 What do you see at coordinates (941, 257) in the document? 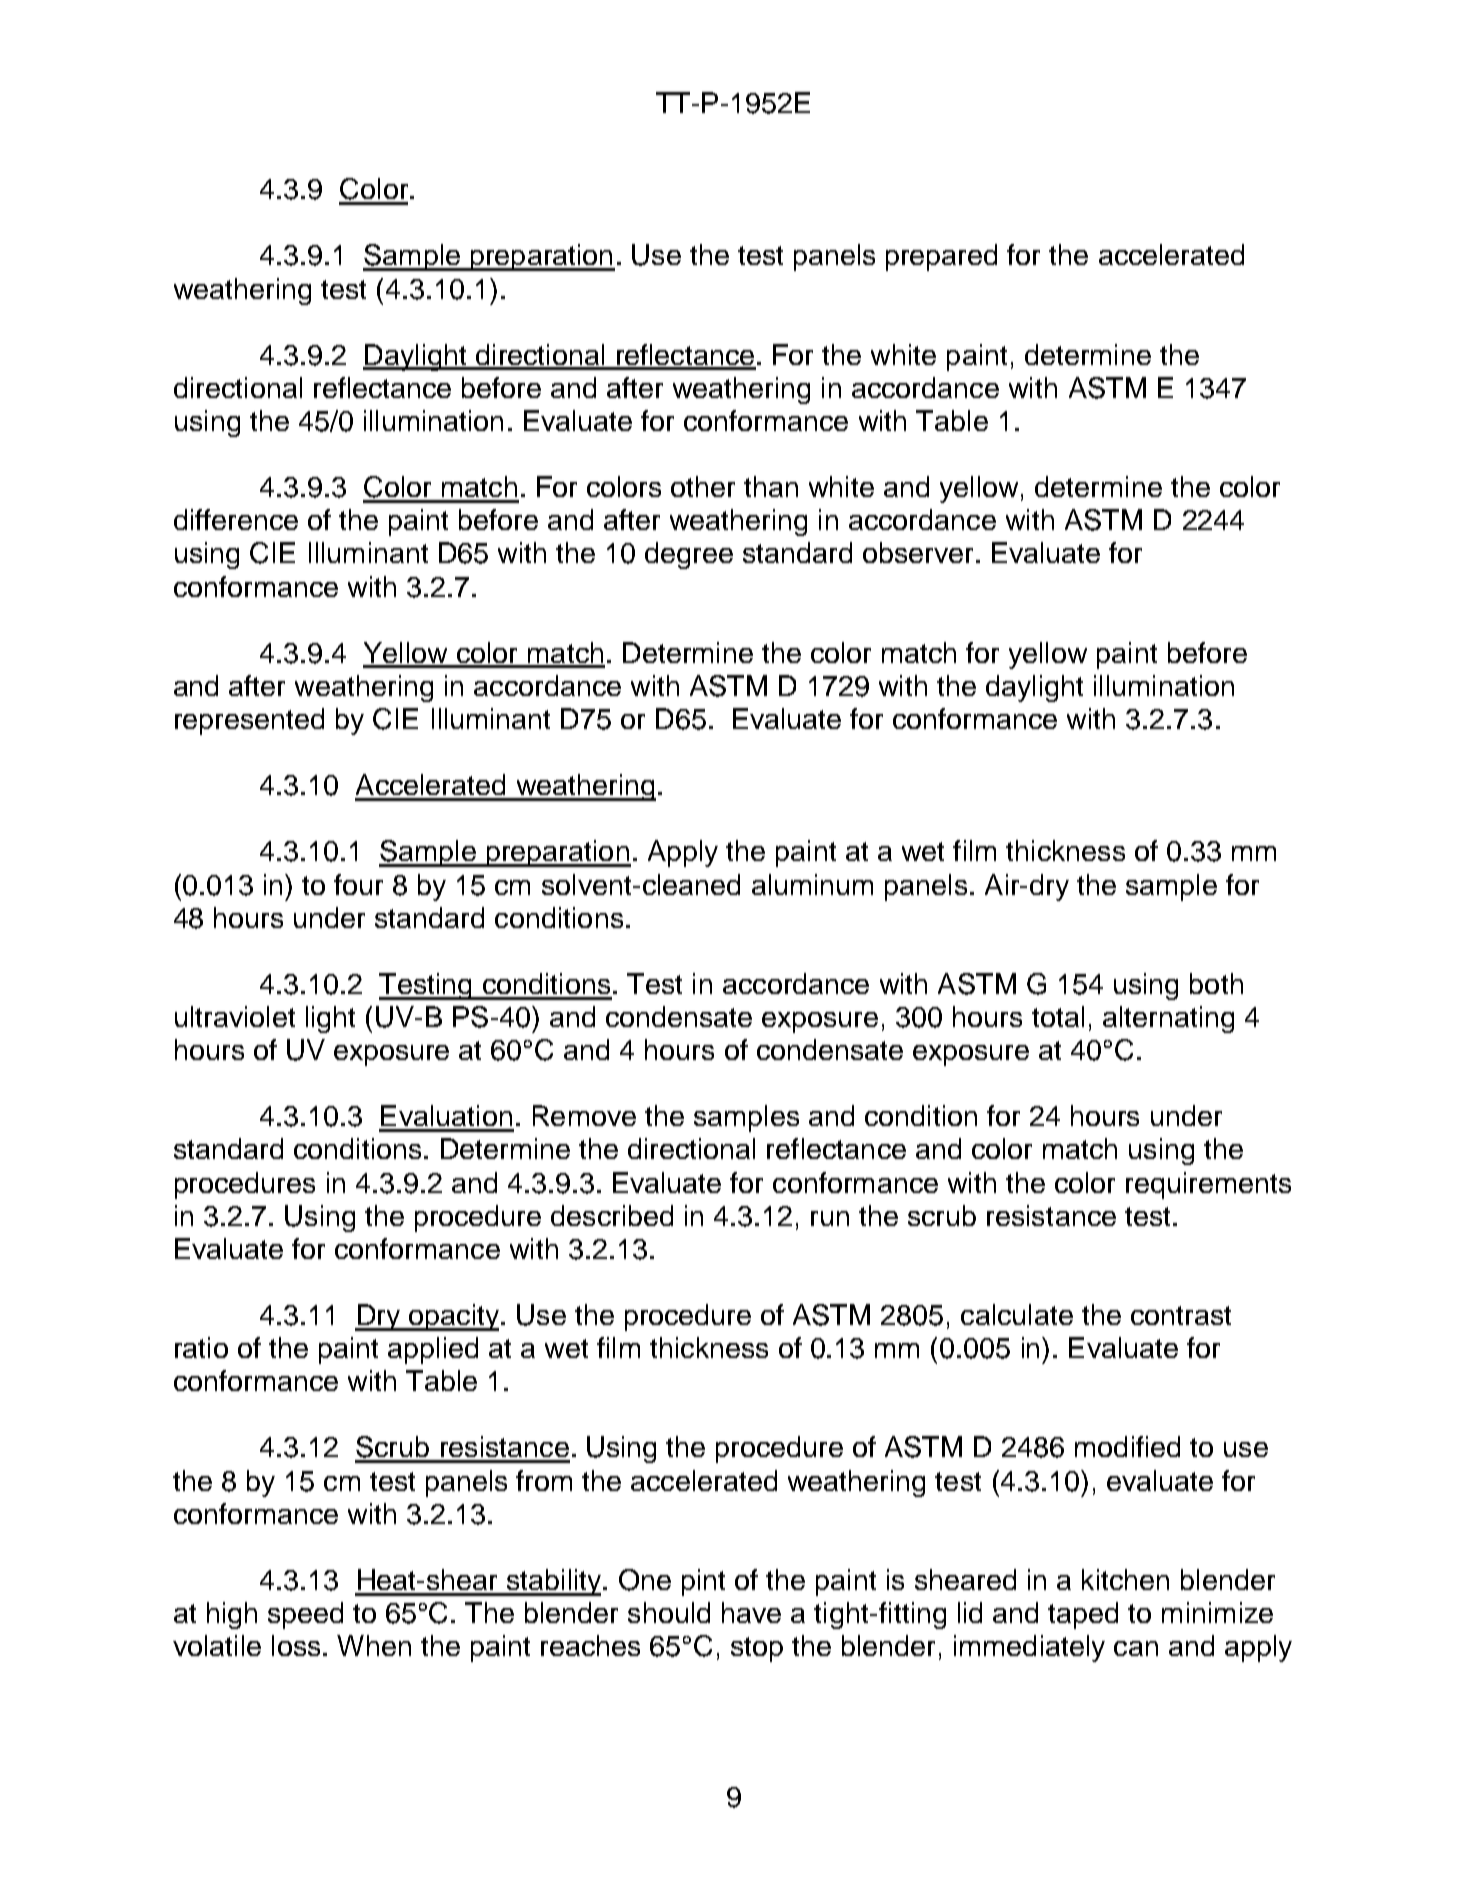
I see `prepared` at bounding box center [941, 257].
